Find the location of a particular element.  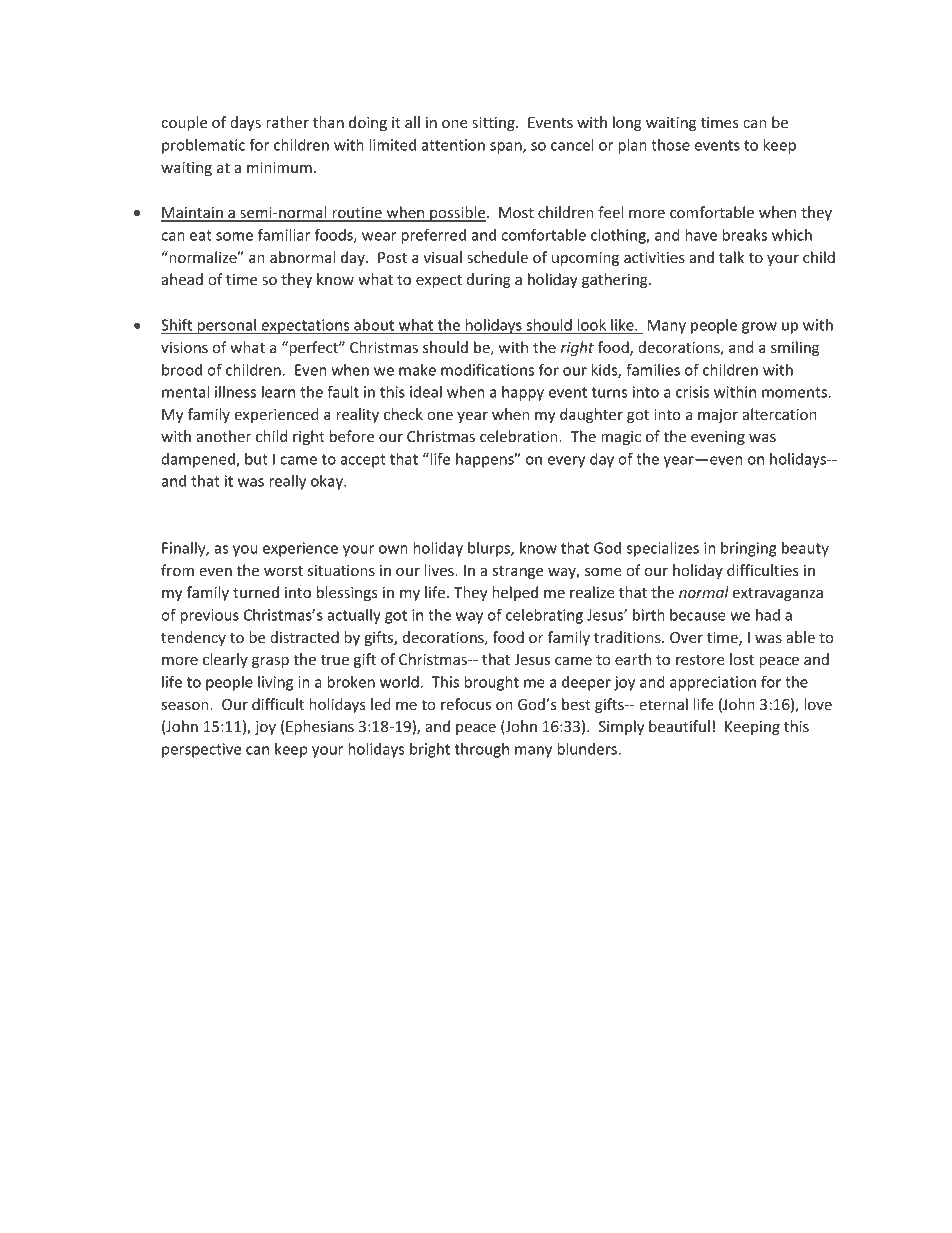

celebration is located at coordinates (520, 436).
